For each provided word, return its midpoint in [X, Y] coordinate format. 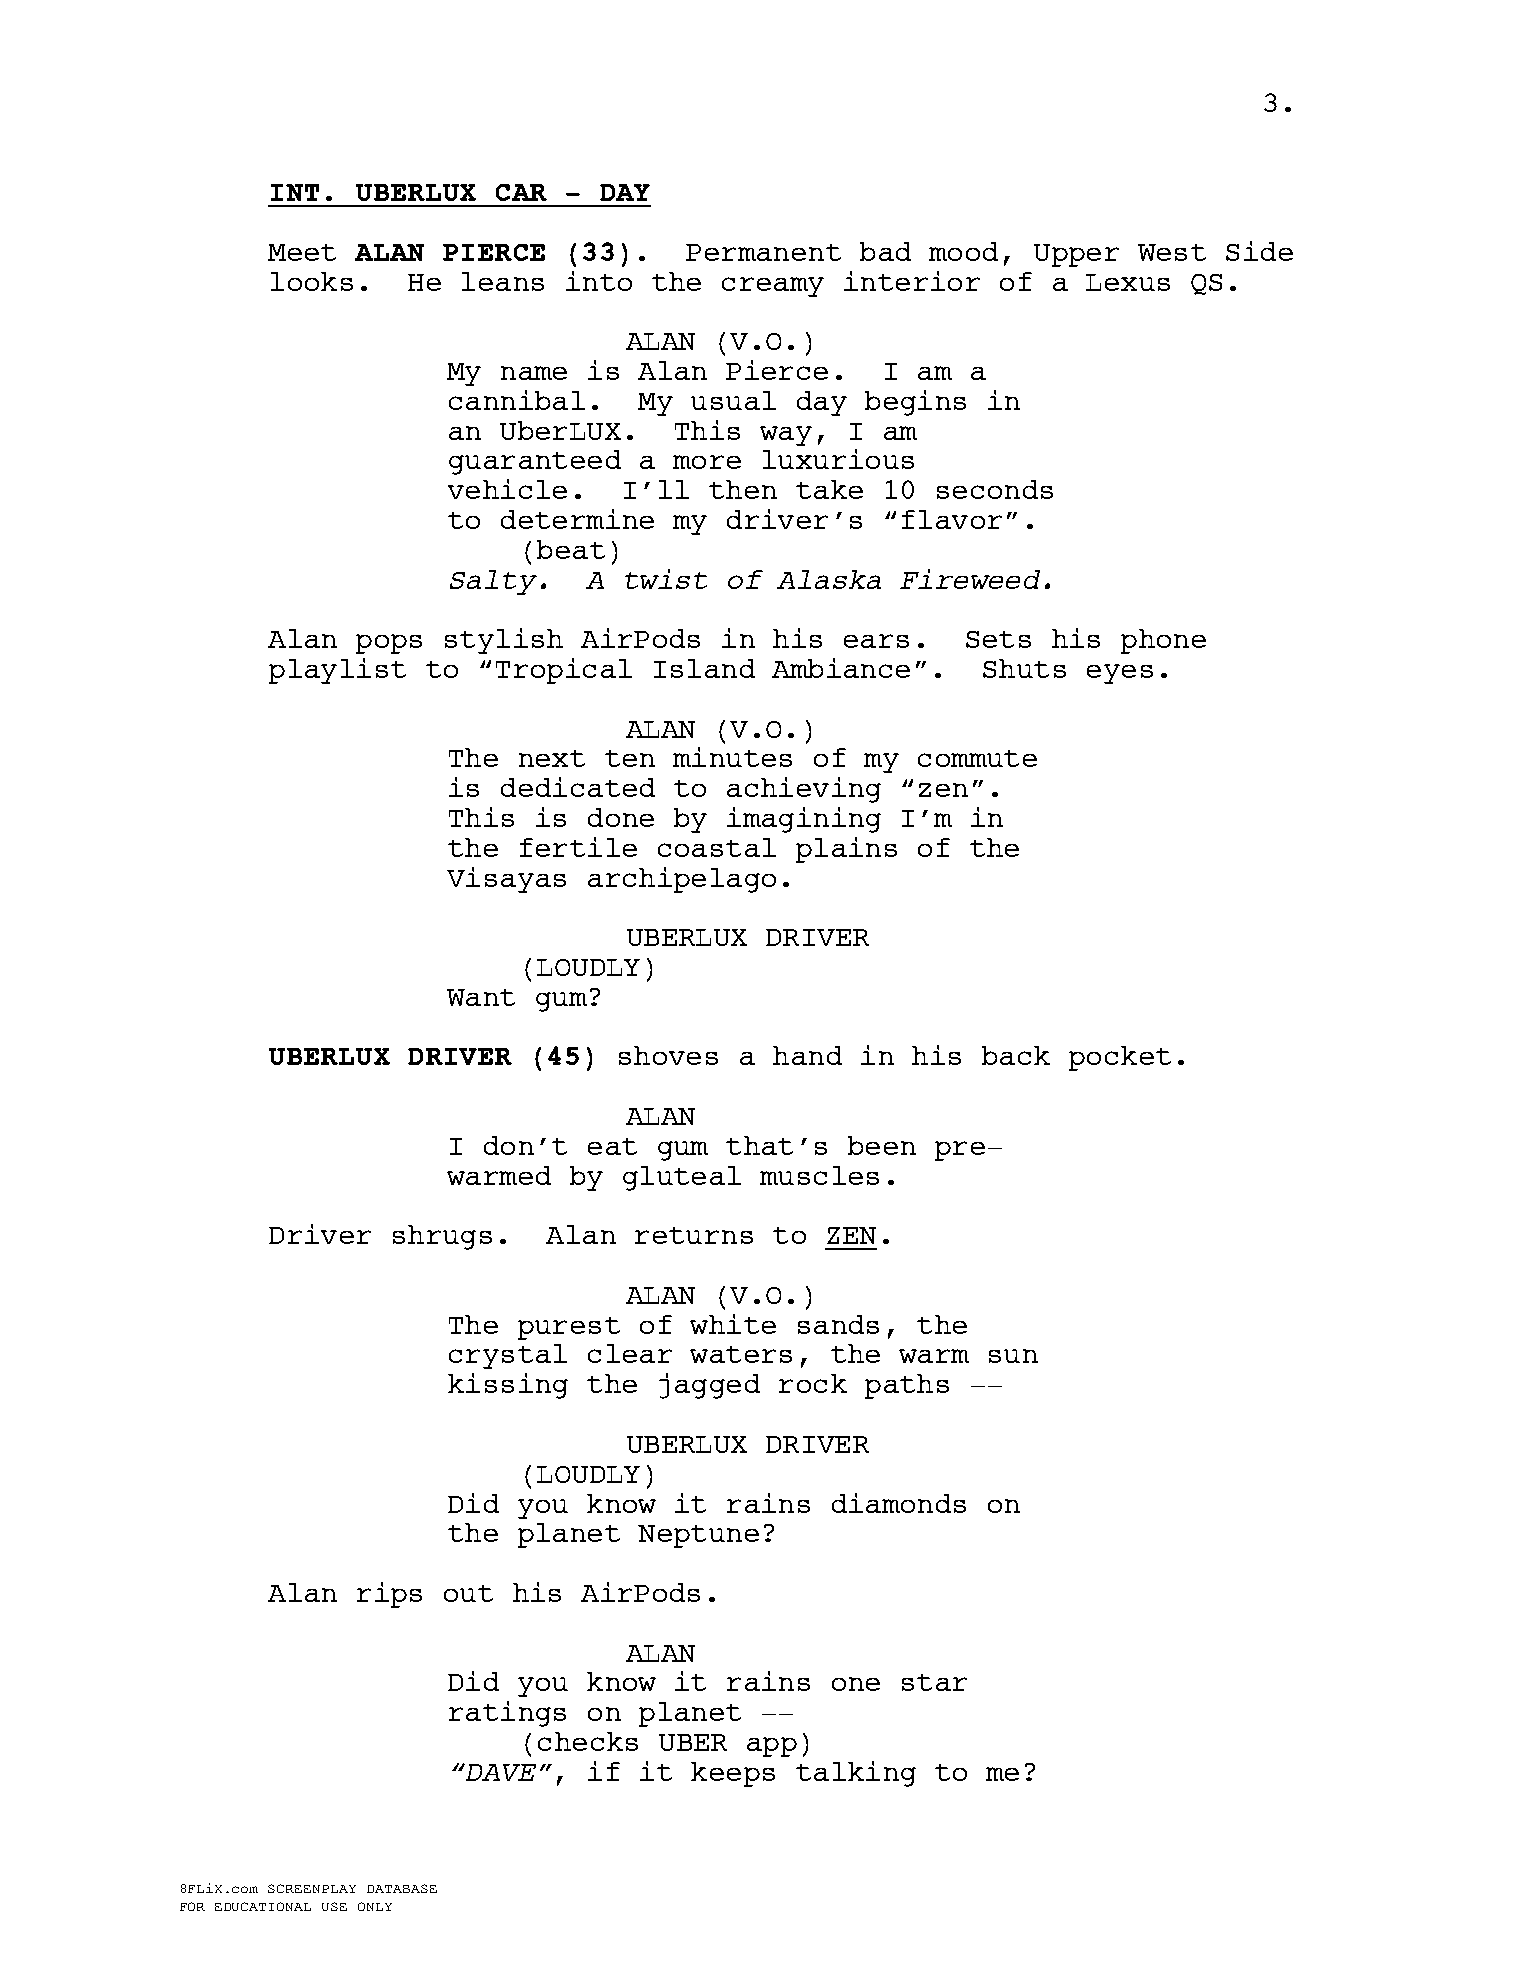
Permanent [763, 252]
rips [389, 1595]
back [1016, 1055]
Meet [302, 252]
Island [704, 668]
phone [1163, 641]
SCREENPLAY [312, 1888]
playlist [337, 671]
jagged [709, 1386]
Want [481, 997]
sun [1013, 1356]
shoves [668, 1055]
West [1172, 252]
